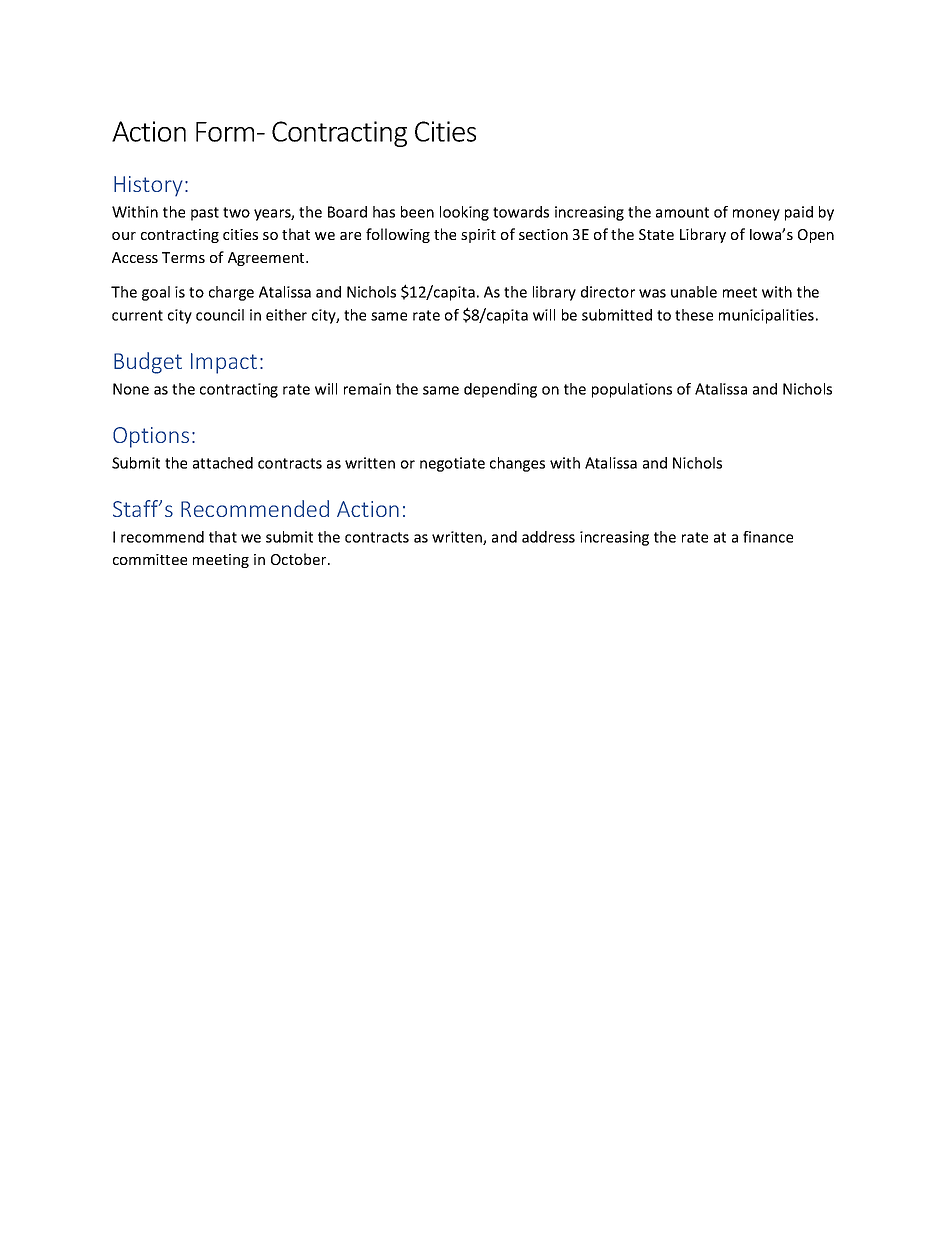 The height and width of the page is (1233, 952). What do you see at coordinates (150, 559) in the page?
I see `committee` at bounding box center [150, 559].
